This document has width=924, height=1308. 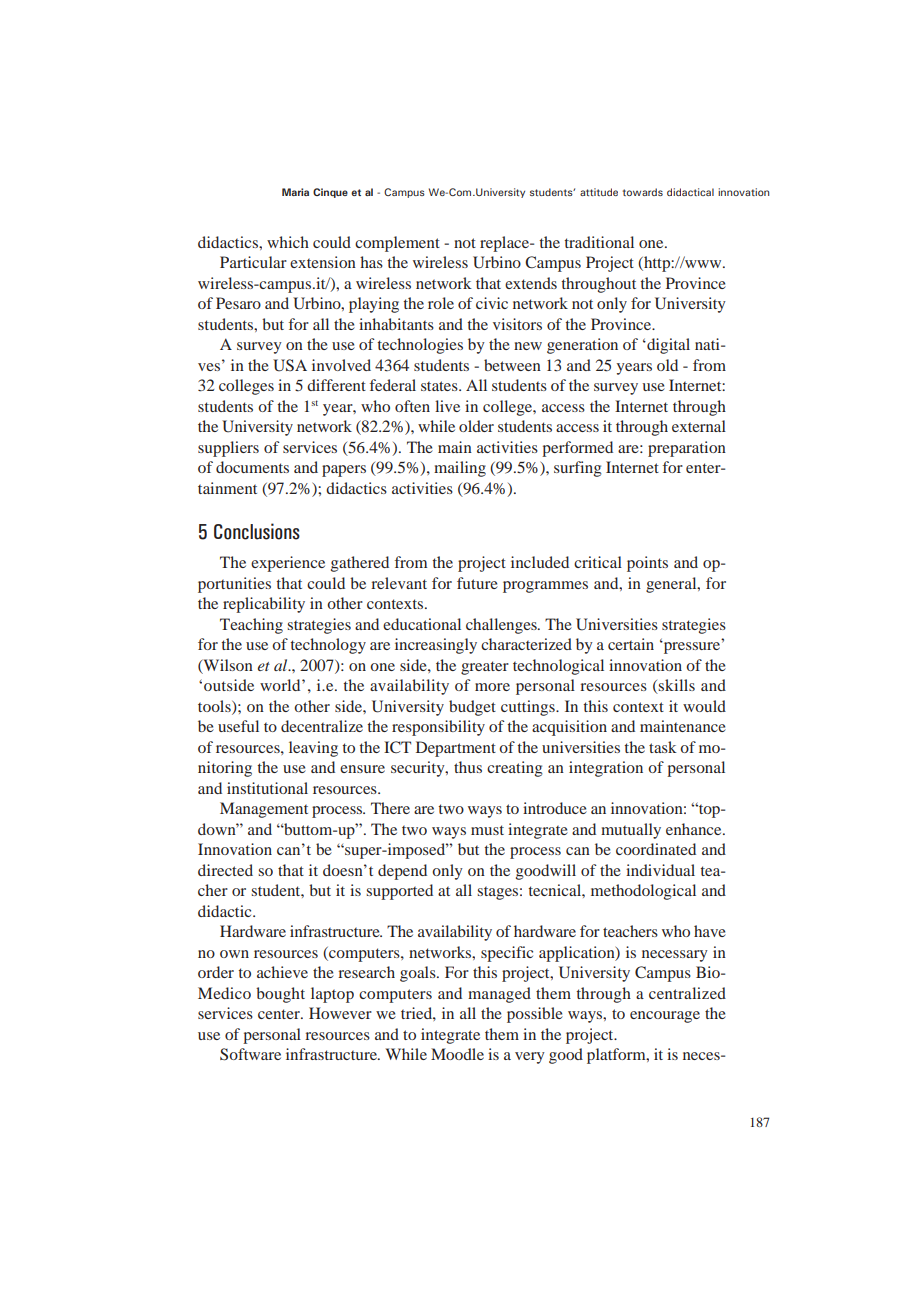 I want to click on towards, so click(x=643, y=192).
